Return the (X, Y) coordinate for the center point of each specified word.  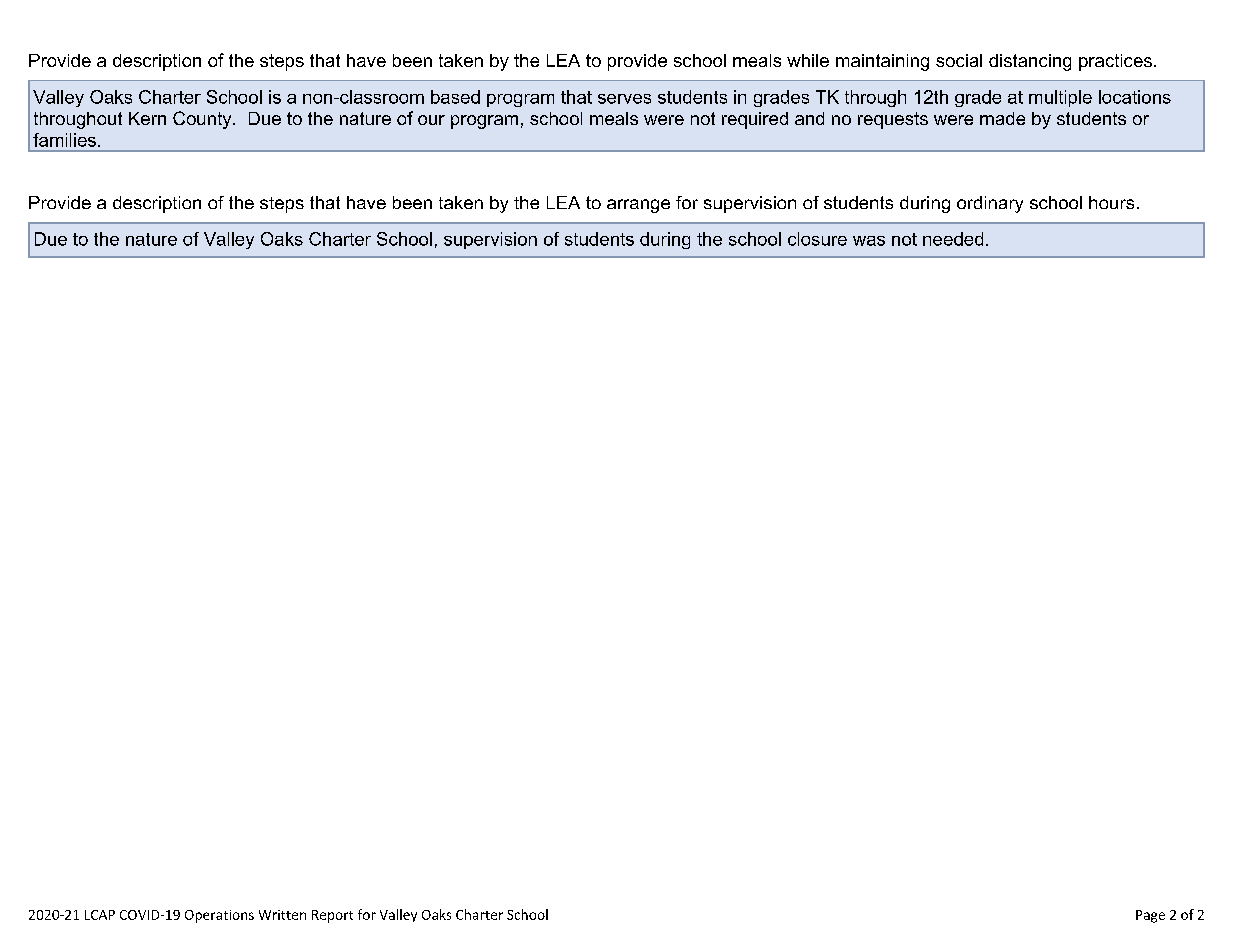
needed (953, 239)
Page (1150, 916)
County (203, 120)
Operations (219, 916)
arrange (638, 206)
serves (624, 99)
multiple (1060, 98)
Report (332, 916)
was (869, 241)
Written (282, 915)
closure (817, 239)
